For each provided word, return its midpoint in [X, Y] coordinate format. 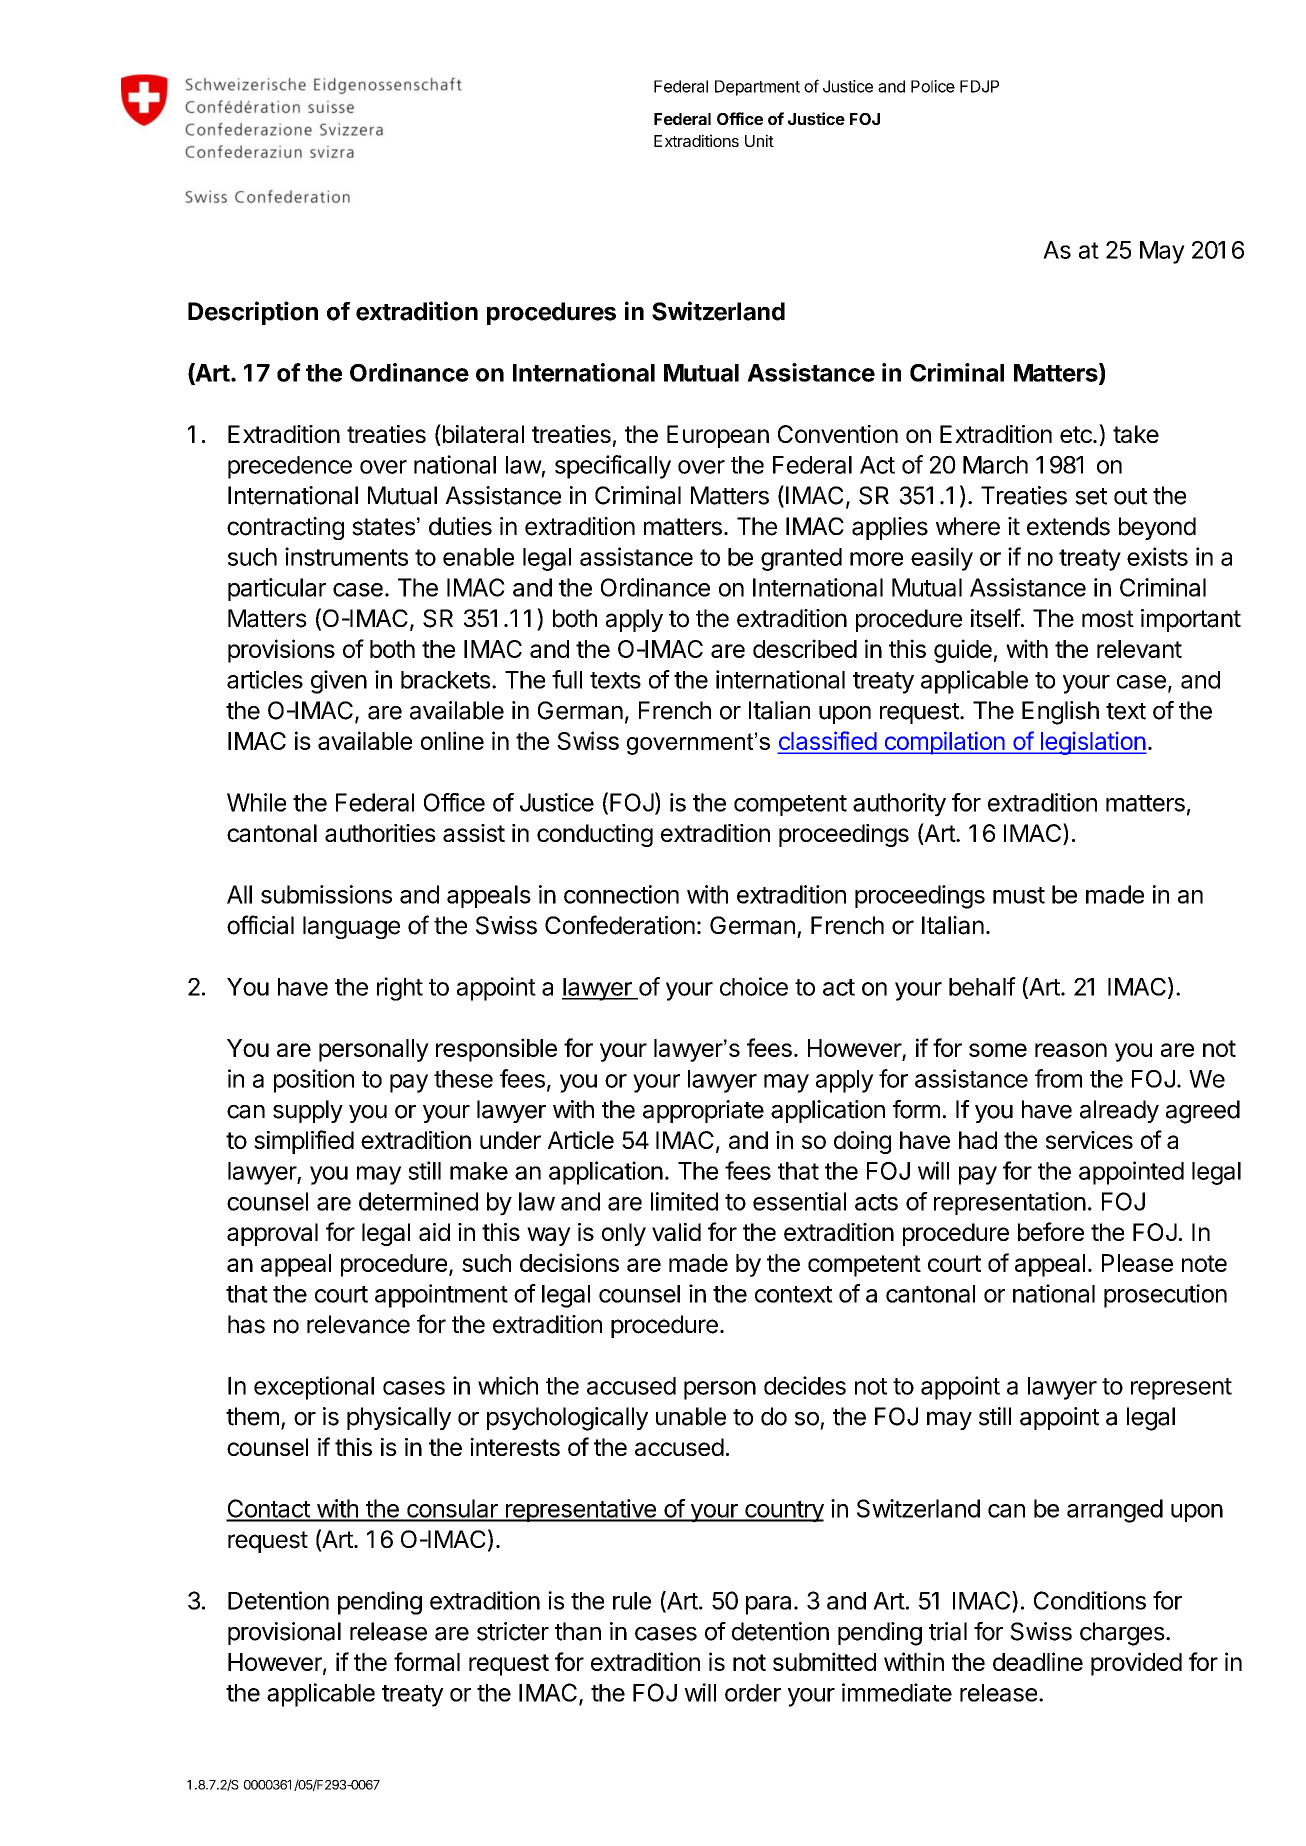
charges [1122, 1634]
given [339, 682]
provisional [284, 1633]
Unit [759, 140]
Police [933, 86]
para [768, 1605]
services [1089, 1140]
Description [253, 313]
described [805, 648]
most [1108, 619]
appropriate [703, 1111]
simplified [304, 1142]
